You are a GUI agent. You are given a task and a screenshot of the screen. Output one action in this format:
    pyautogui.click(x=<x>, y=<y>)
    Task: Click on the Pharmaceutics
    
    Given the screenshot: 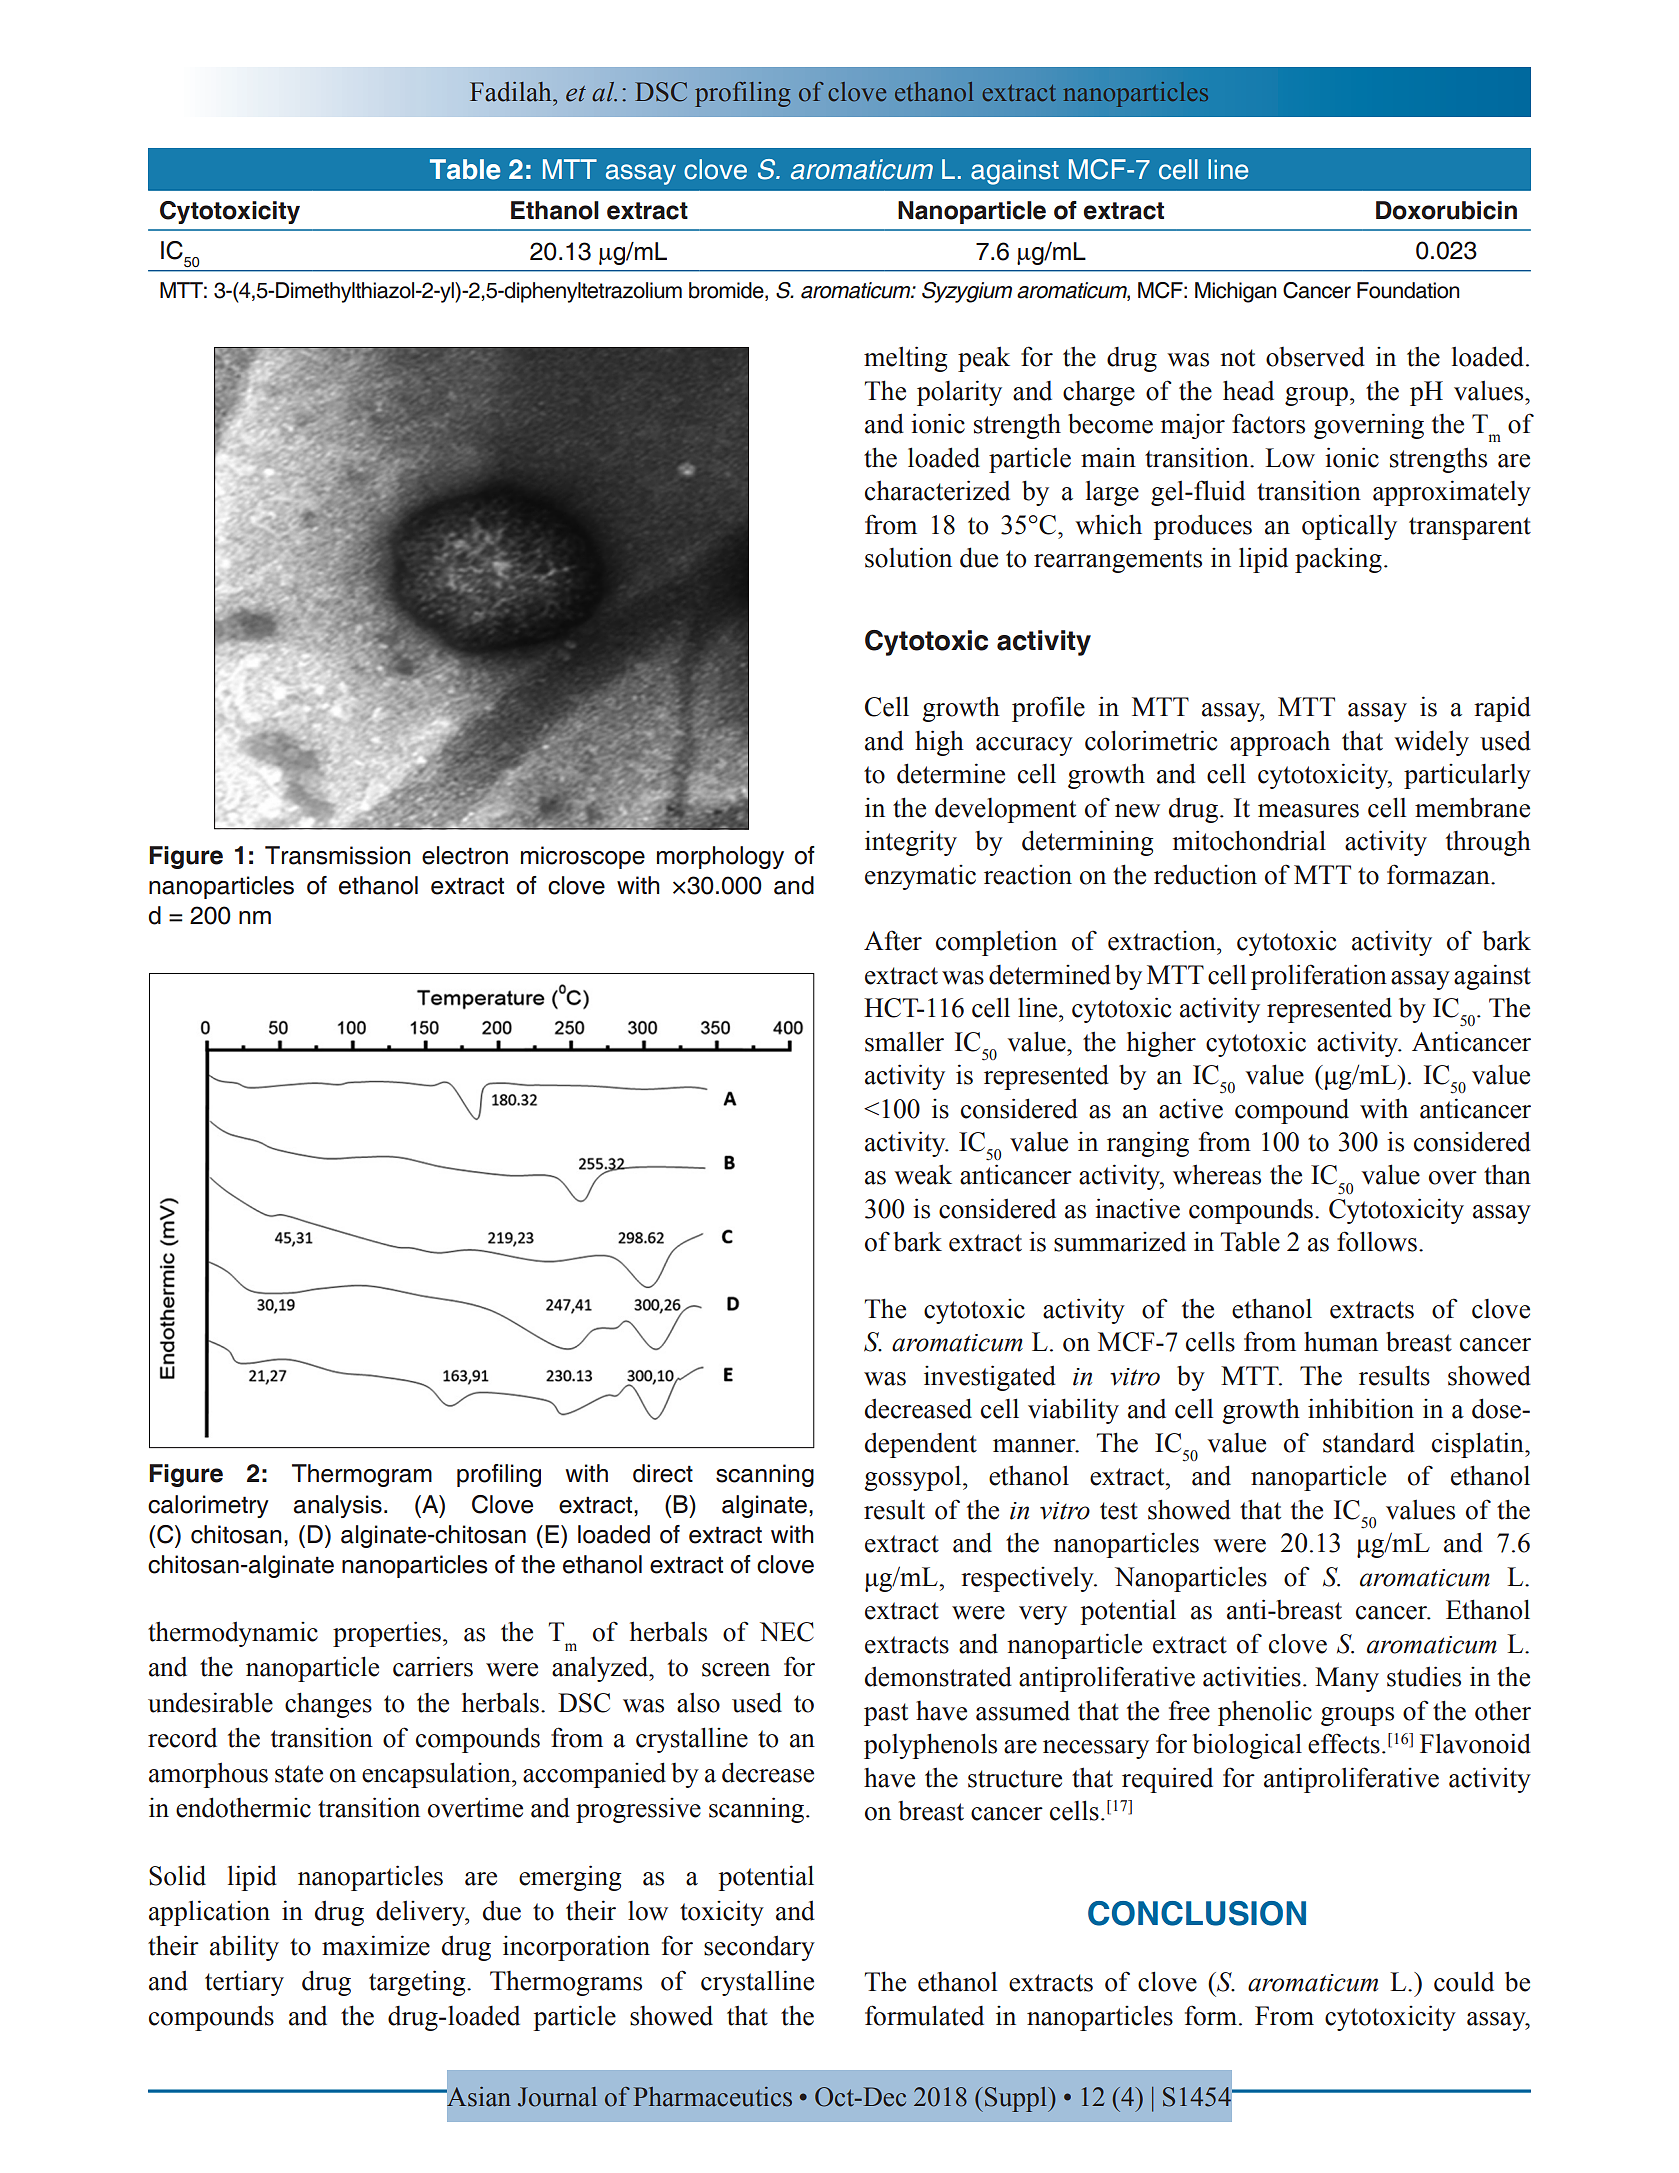 What is the action you would take?
    pyautogui.click(x=713, y=2097)
